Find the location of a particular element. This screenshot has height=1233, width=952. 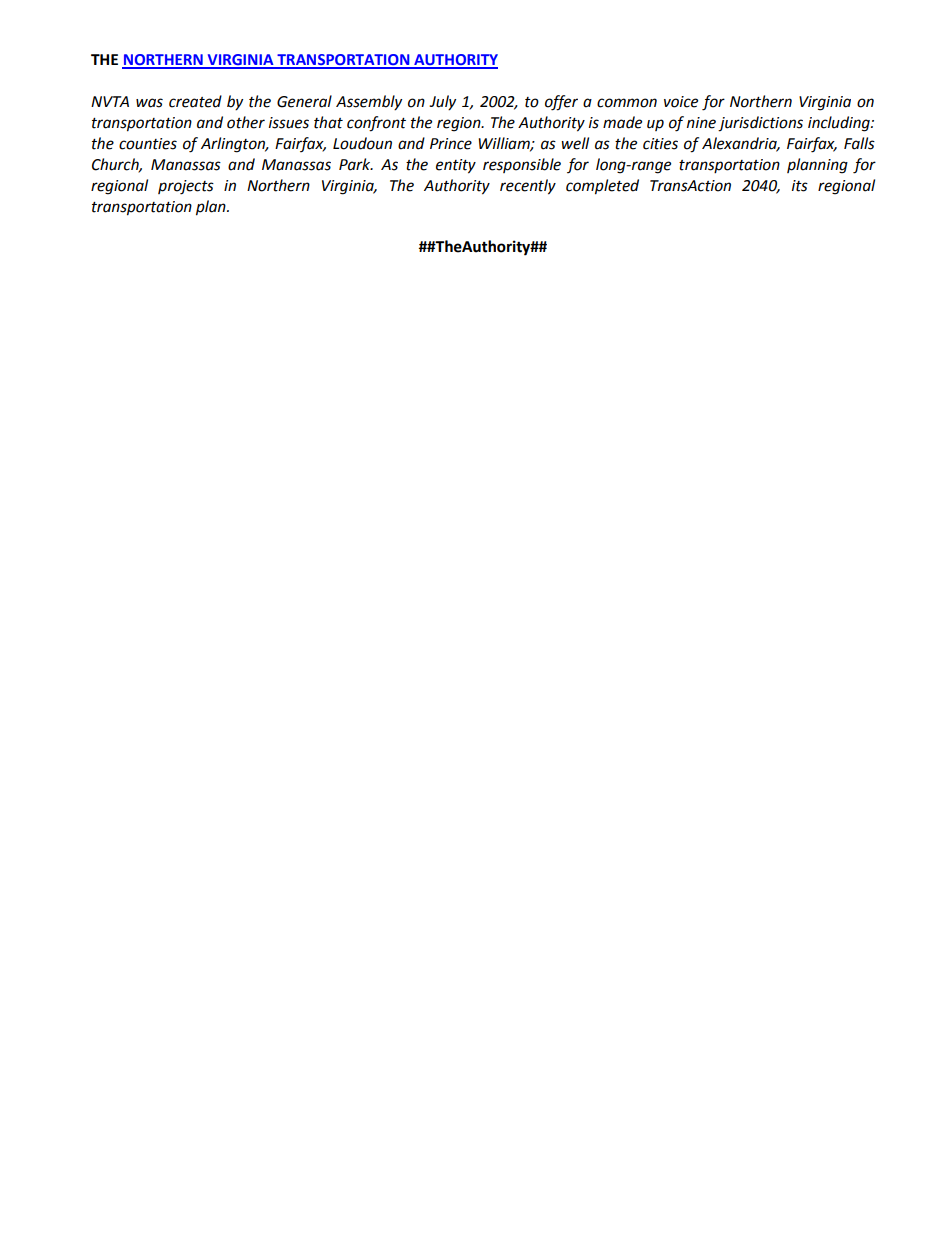

Park is located at coordinates (356, 164).
